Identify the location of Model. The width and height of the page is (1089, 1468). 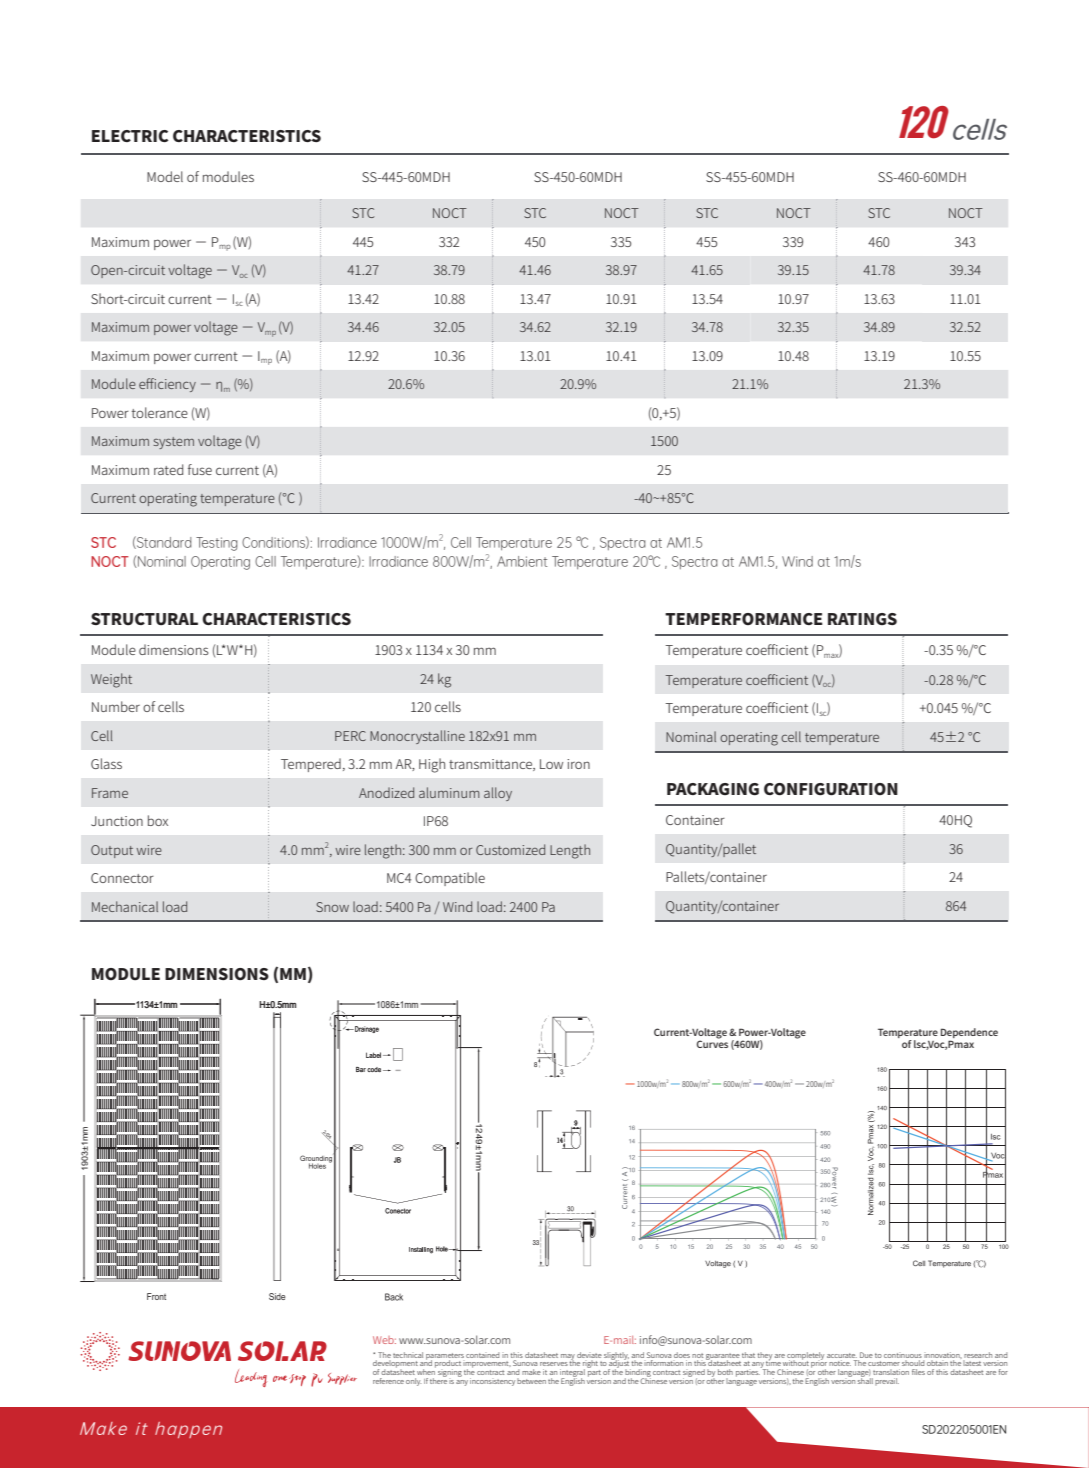
(165, 176).
